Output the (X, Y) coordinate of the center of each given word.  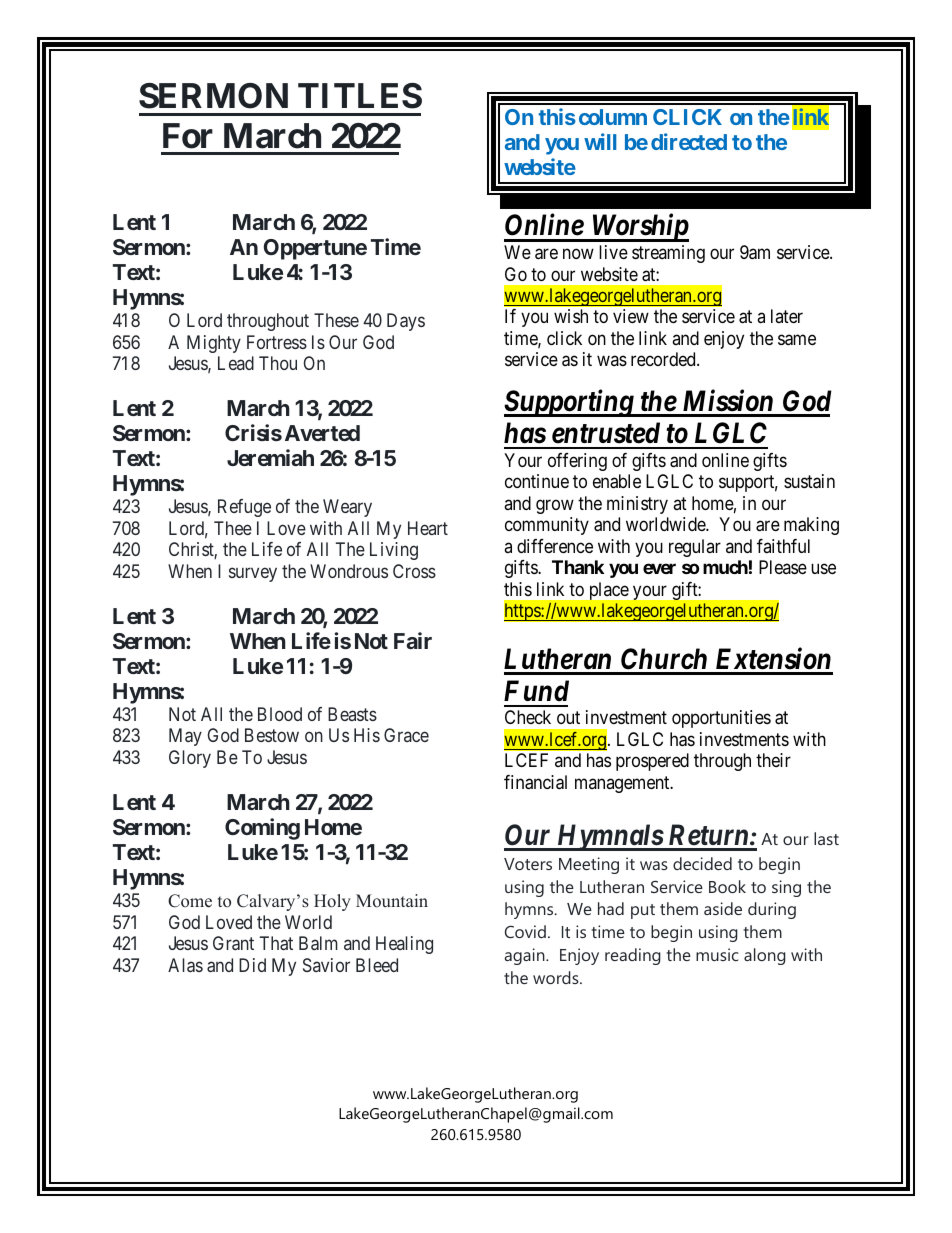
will (600, 141)
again (526, 956)
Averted (322, 433)
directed (689, 141)
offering (577, 462)
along (765, 956)
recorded (664, 359)
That (276, 943)
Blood (280, 714)
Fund (536, 691)
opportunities (721, 719)
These (336, 320)
